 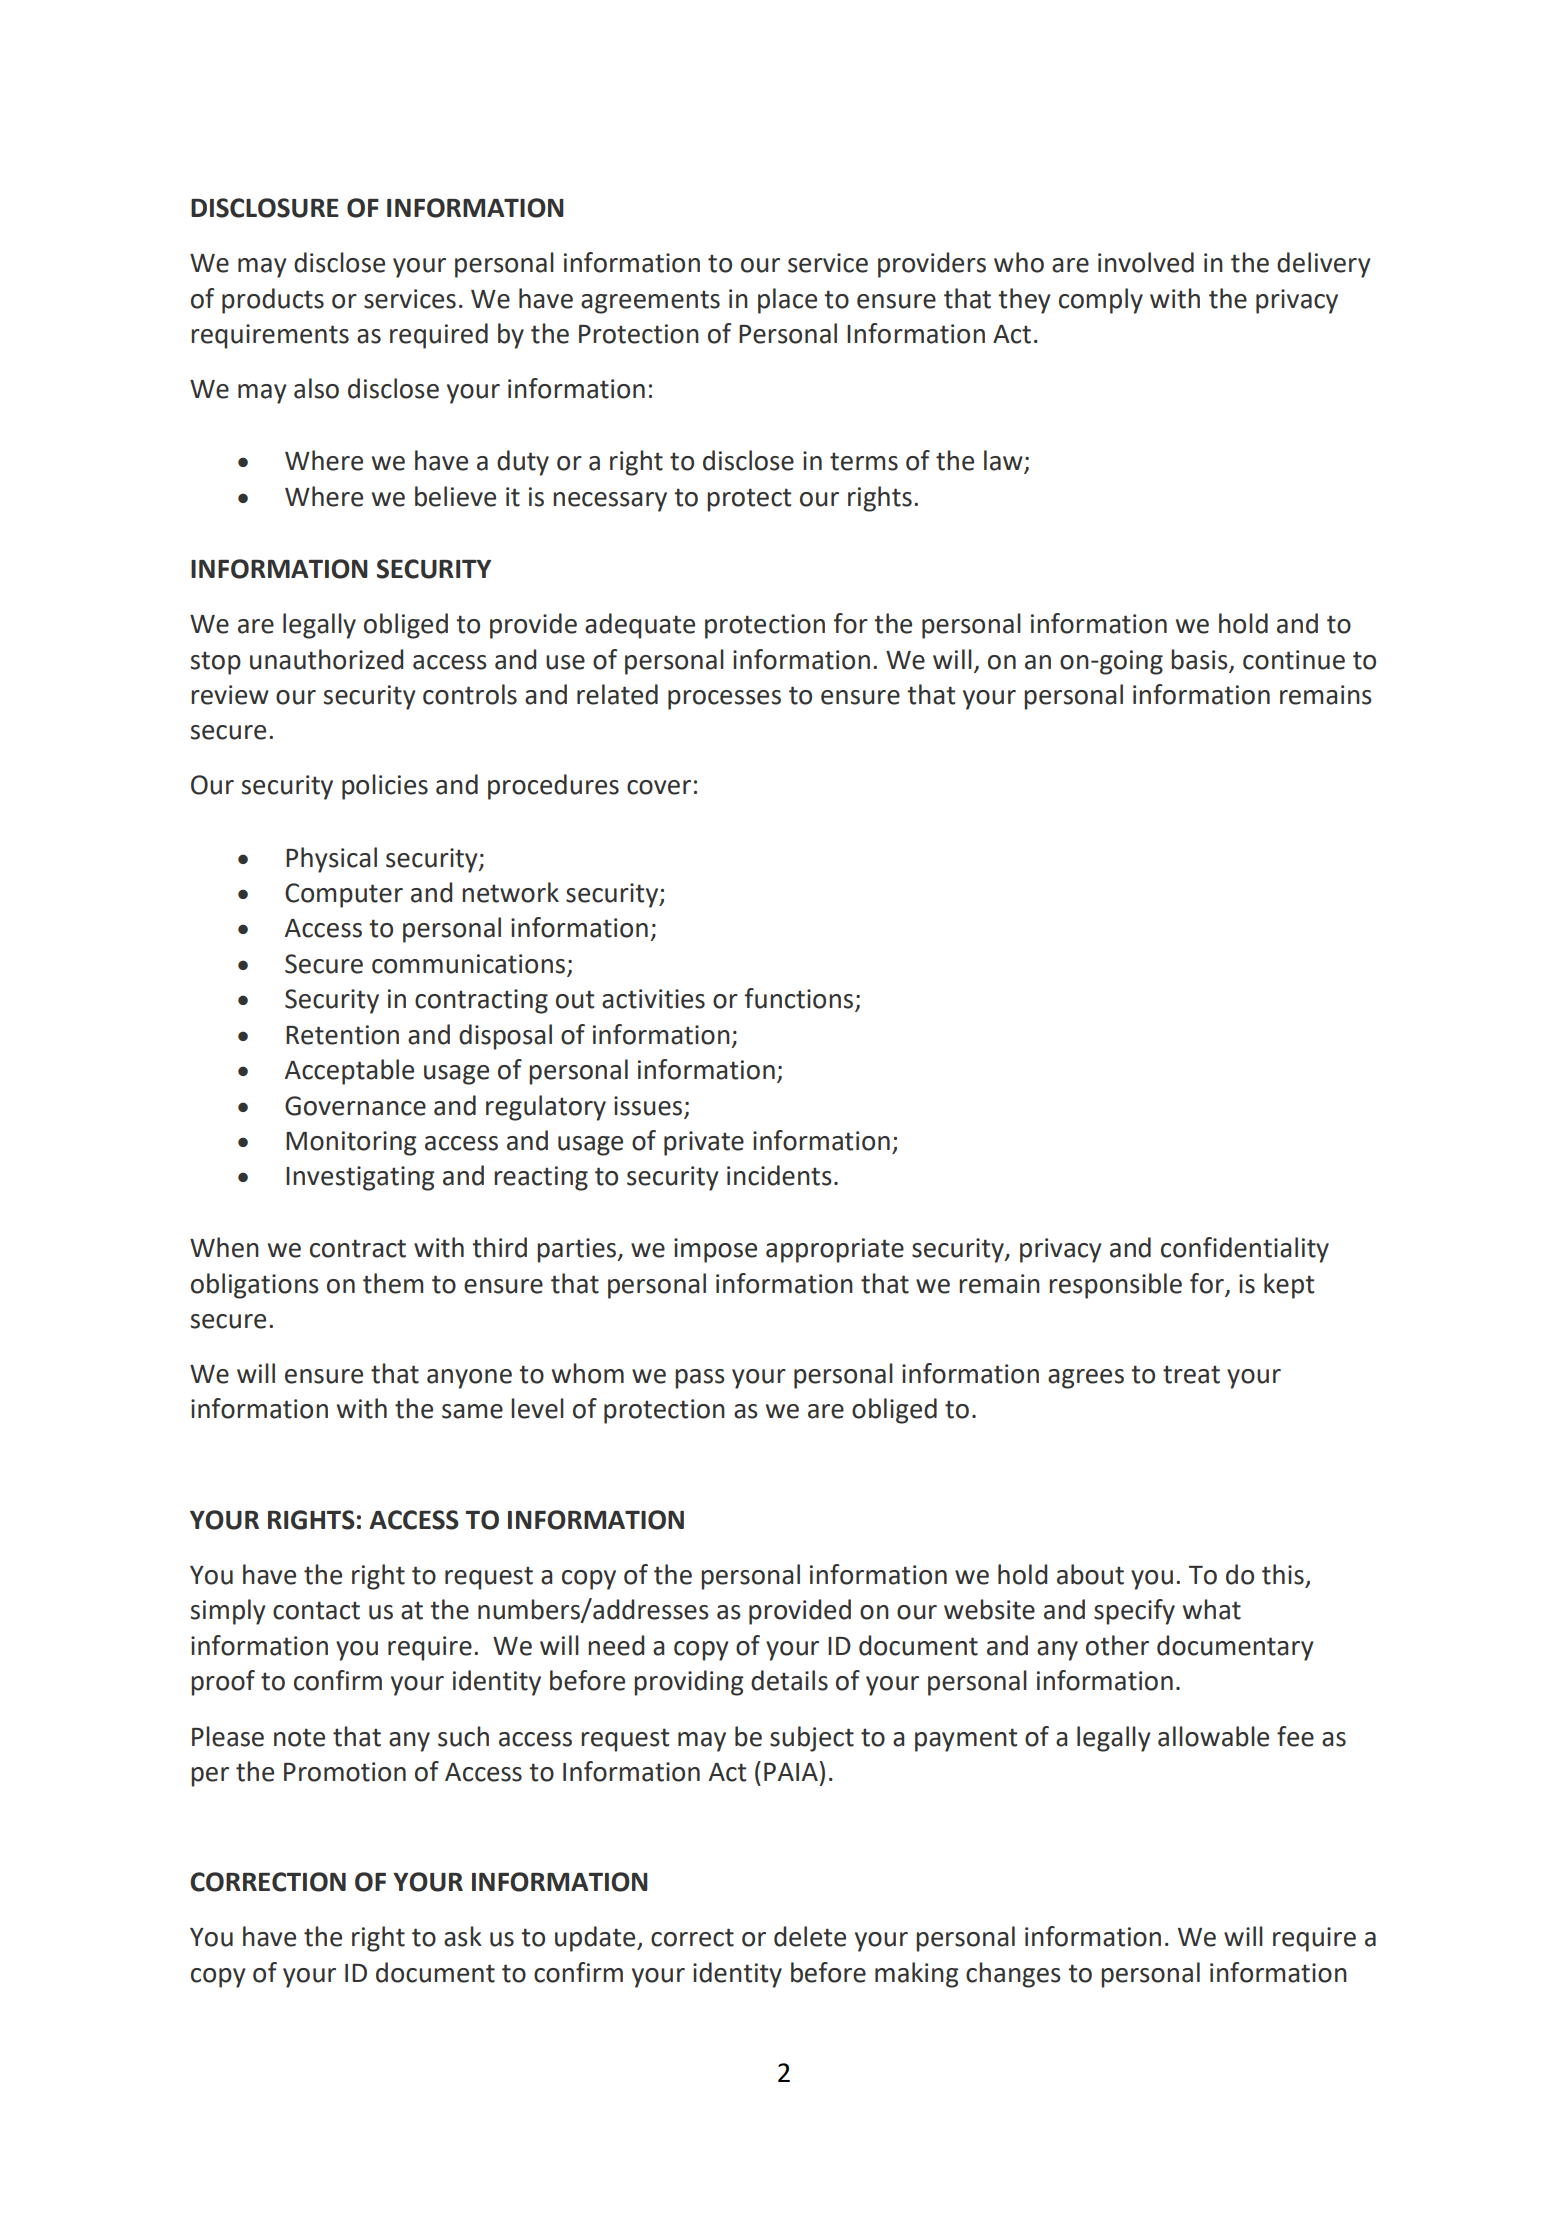 What do you see at coordinates (659, 787) in the screenshot?
I see `cover` at bounding box center [659, 787].
